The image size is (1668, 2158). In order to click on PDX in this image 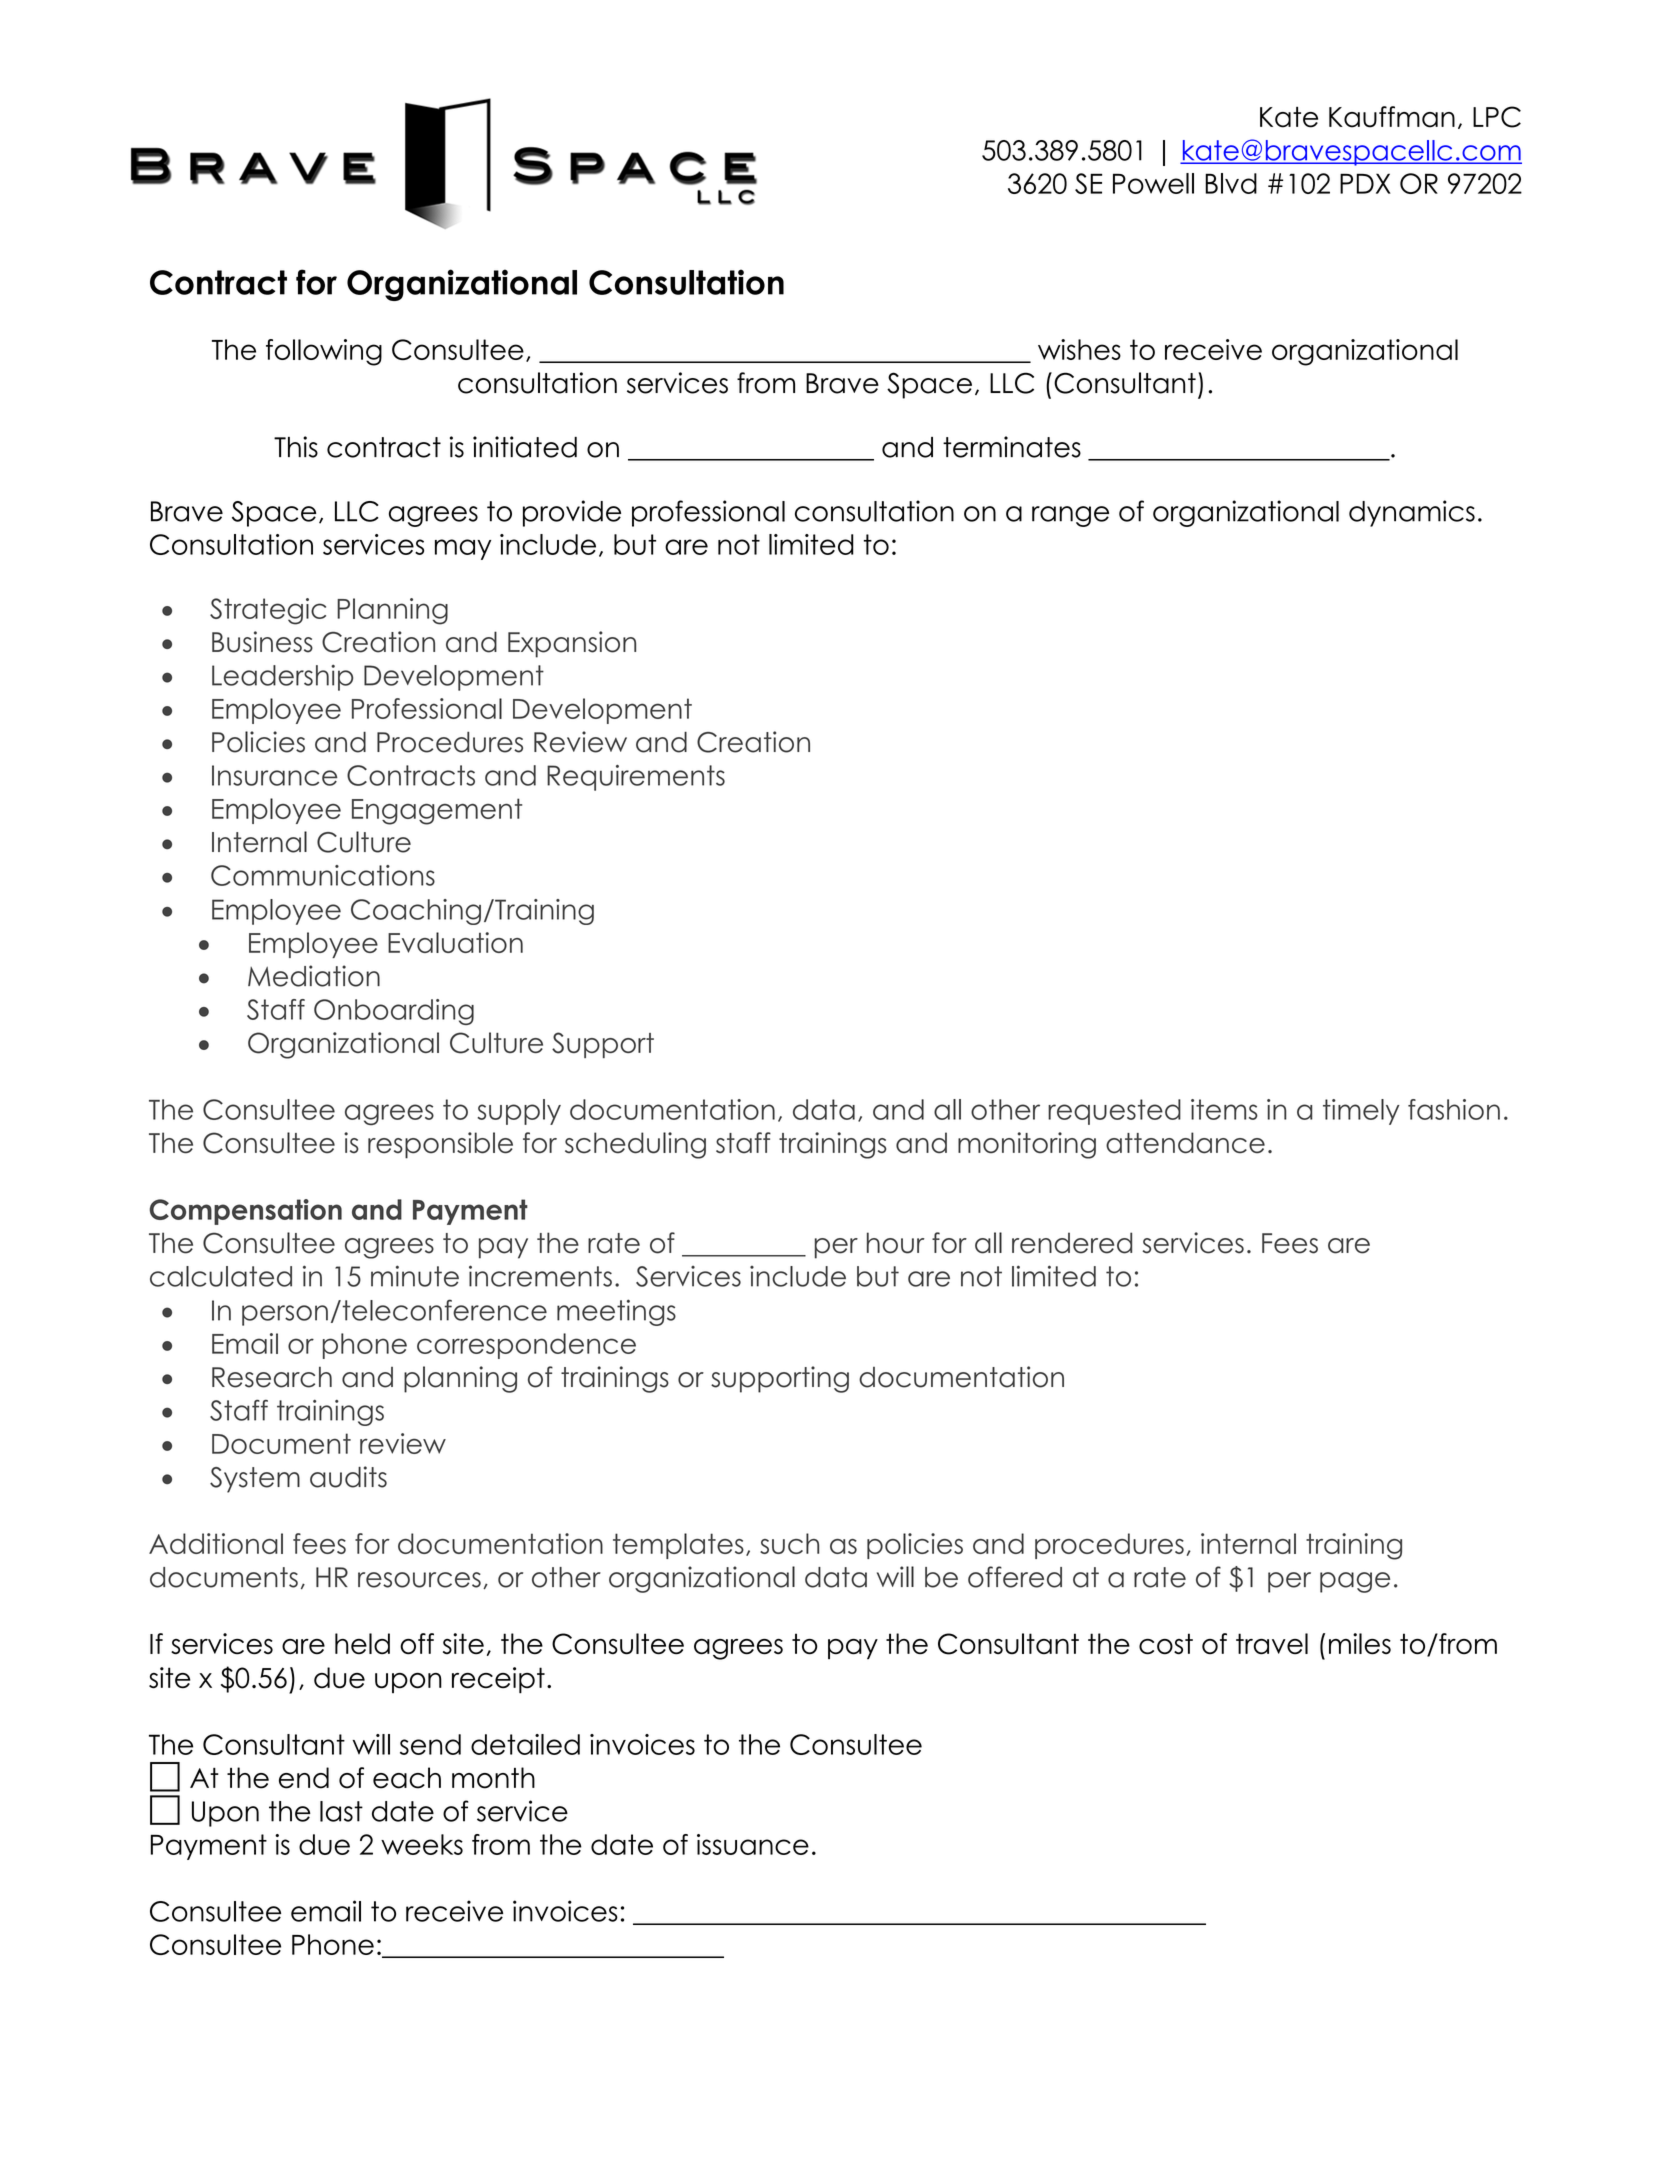, I will do `click(1365, 183)`.
